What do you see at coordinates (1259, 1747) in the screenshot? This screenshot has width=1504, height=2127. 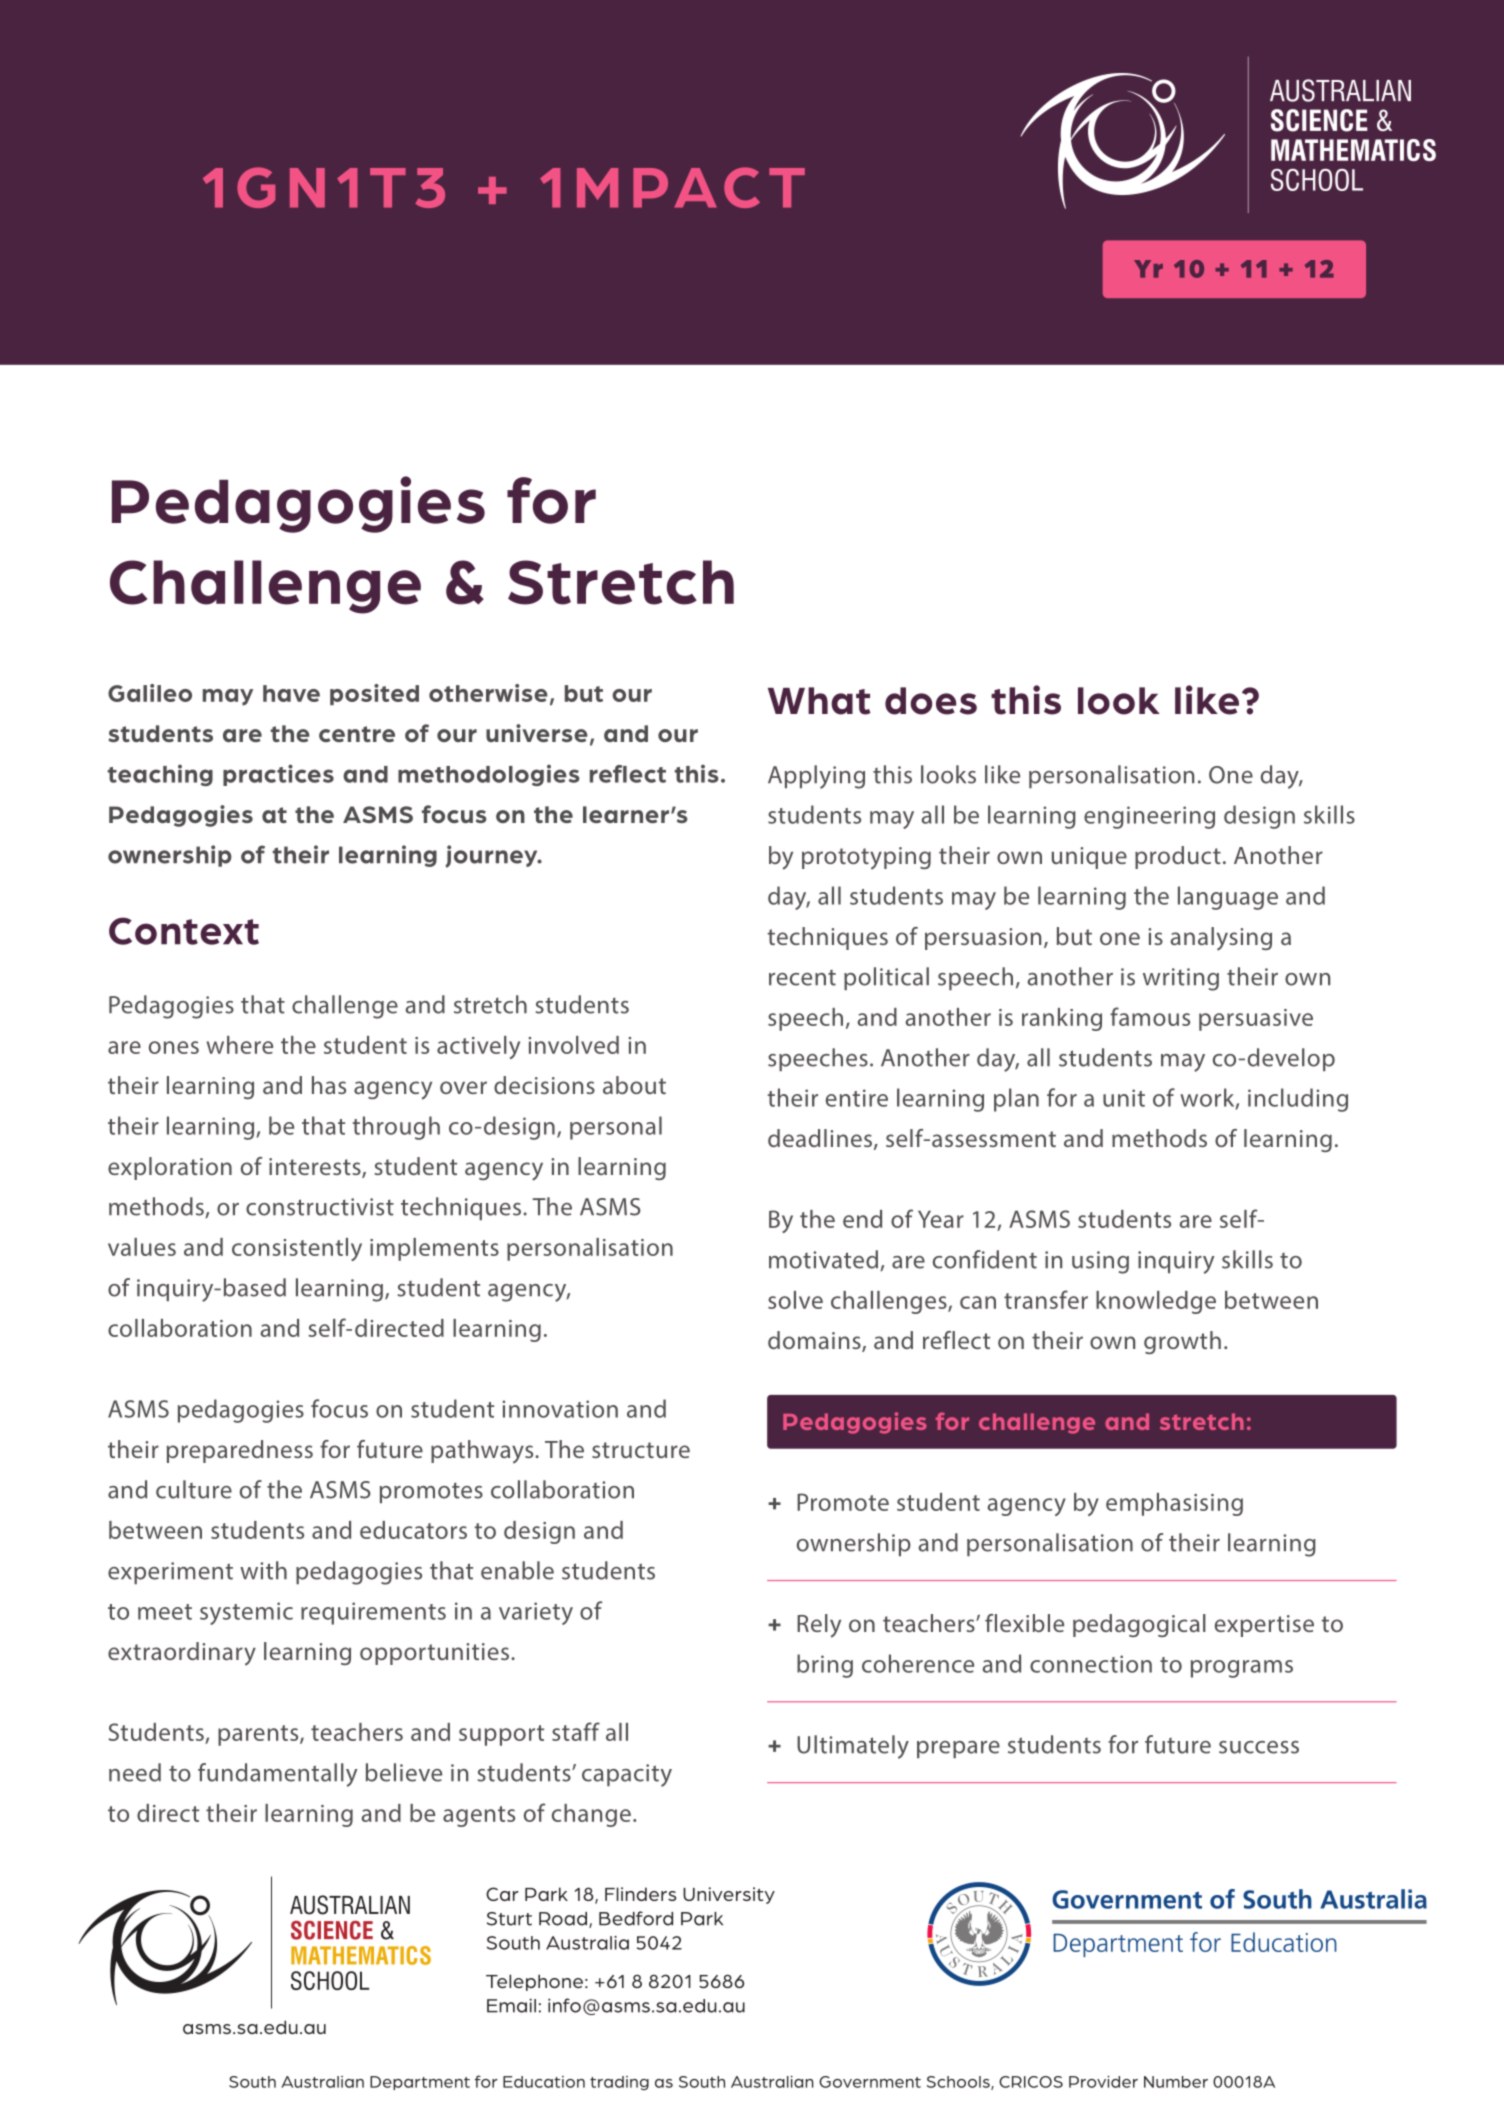 I see `success` at bounding box center [1259, 1747].
